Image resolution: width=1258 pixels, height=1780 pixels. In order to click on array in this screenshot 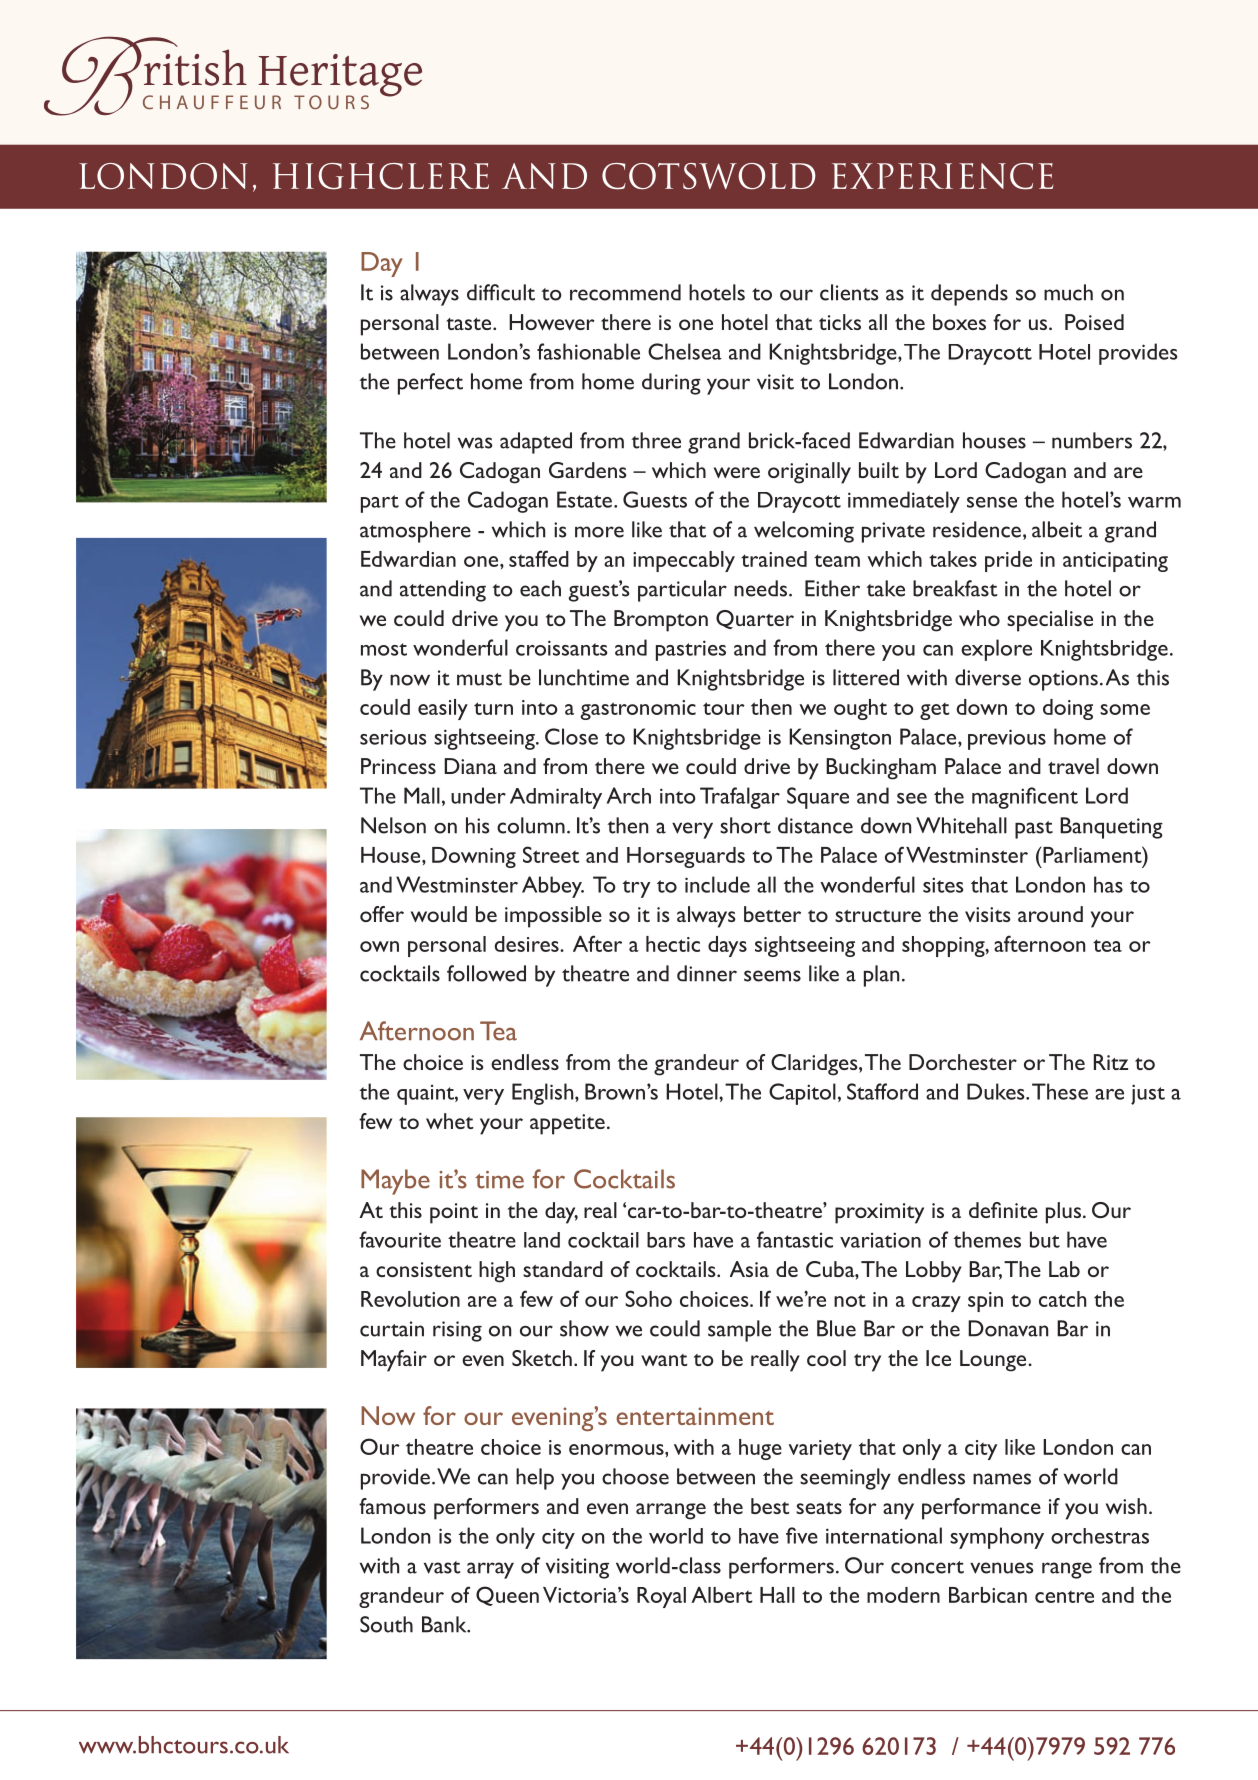, I will do `click(490, 1570)`.
